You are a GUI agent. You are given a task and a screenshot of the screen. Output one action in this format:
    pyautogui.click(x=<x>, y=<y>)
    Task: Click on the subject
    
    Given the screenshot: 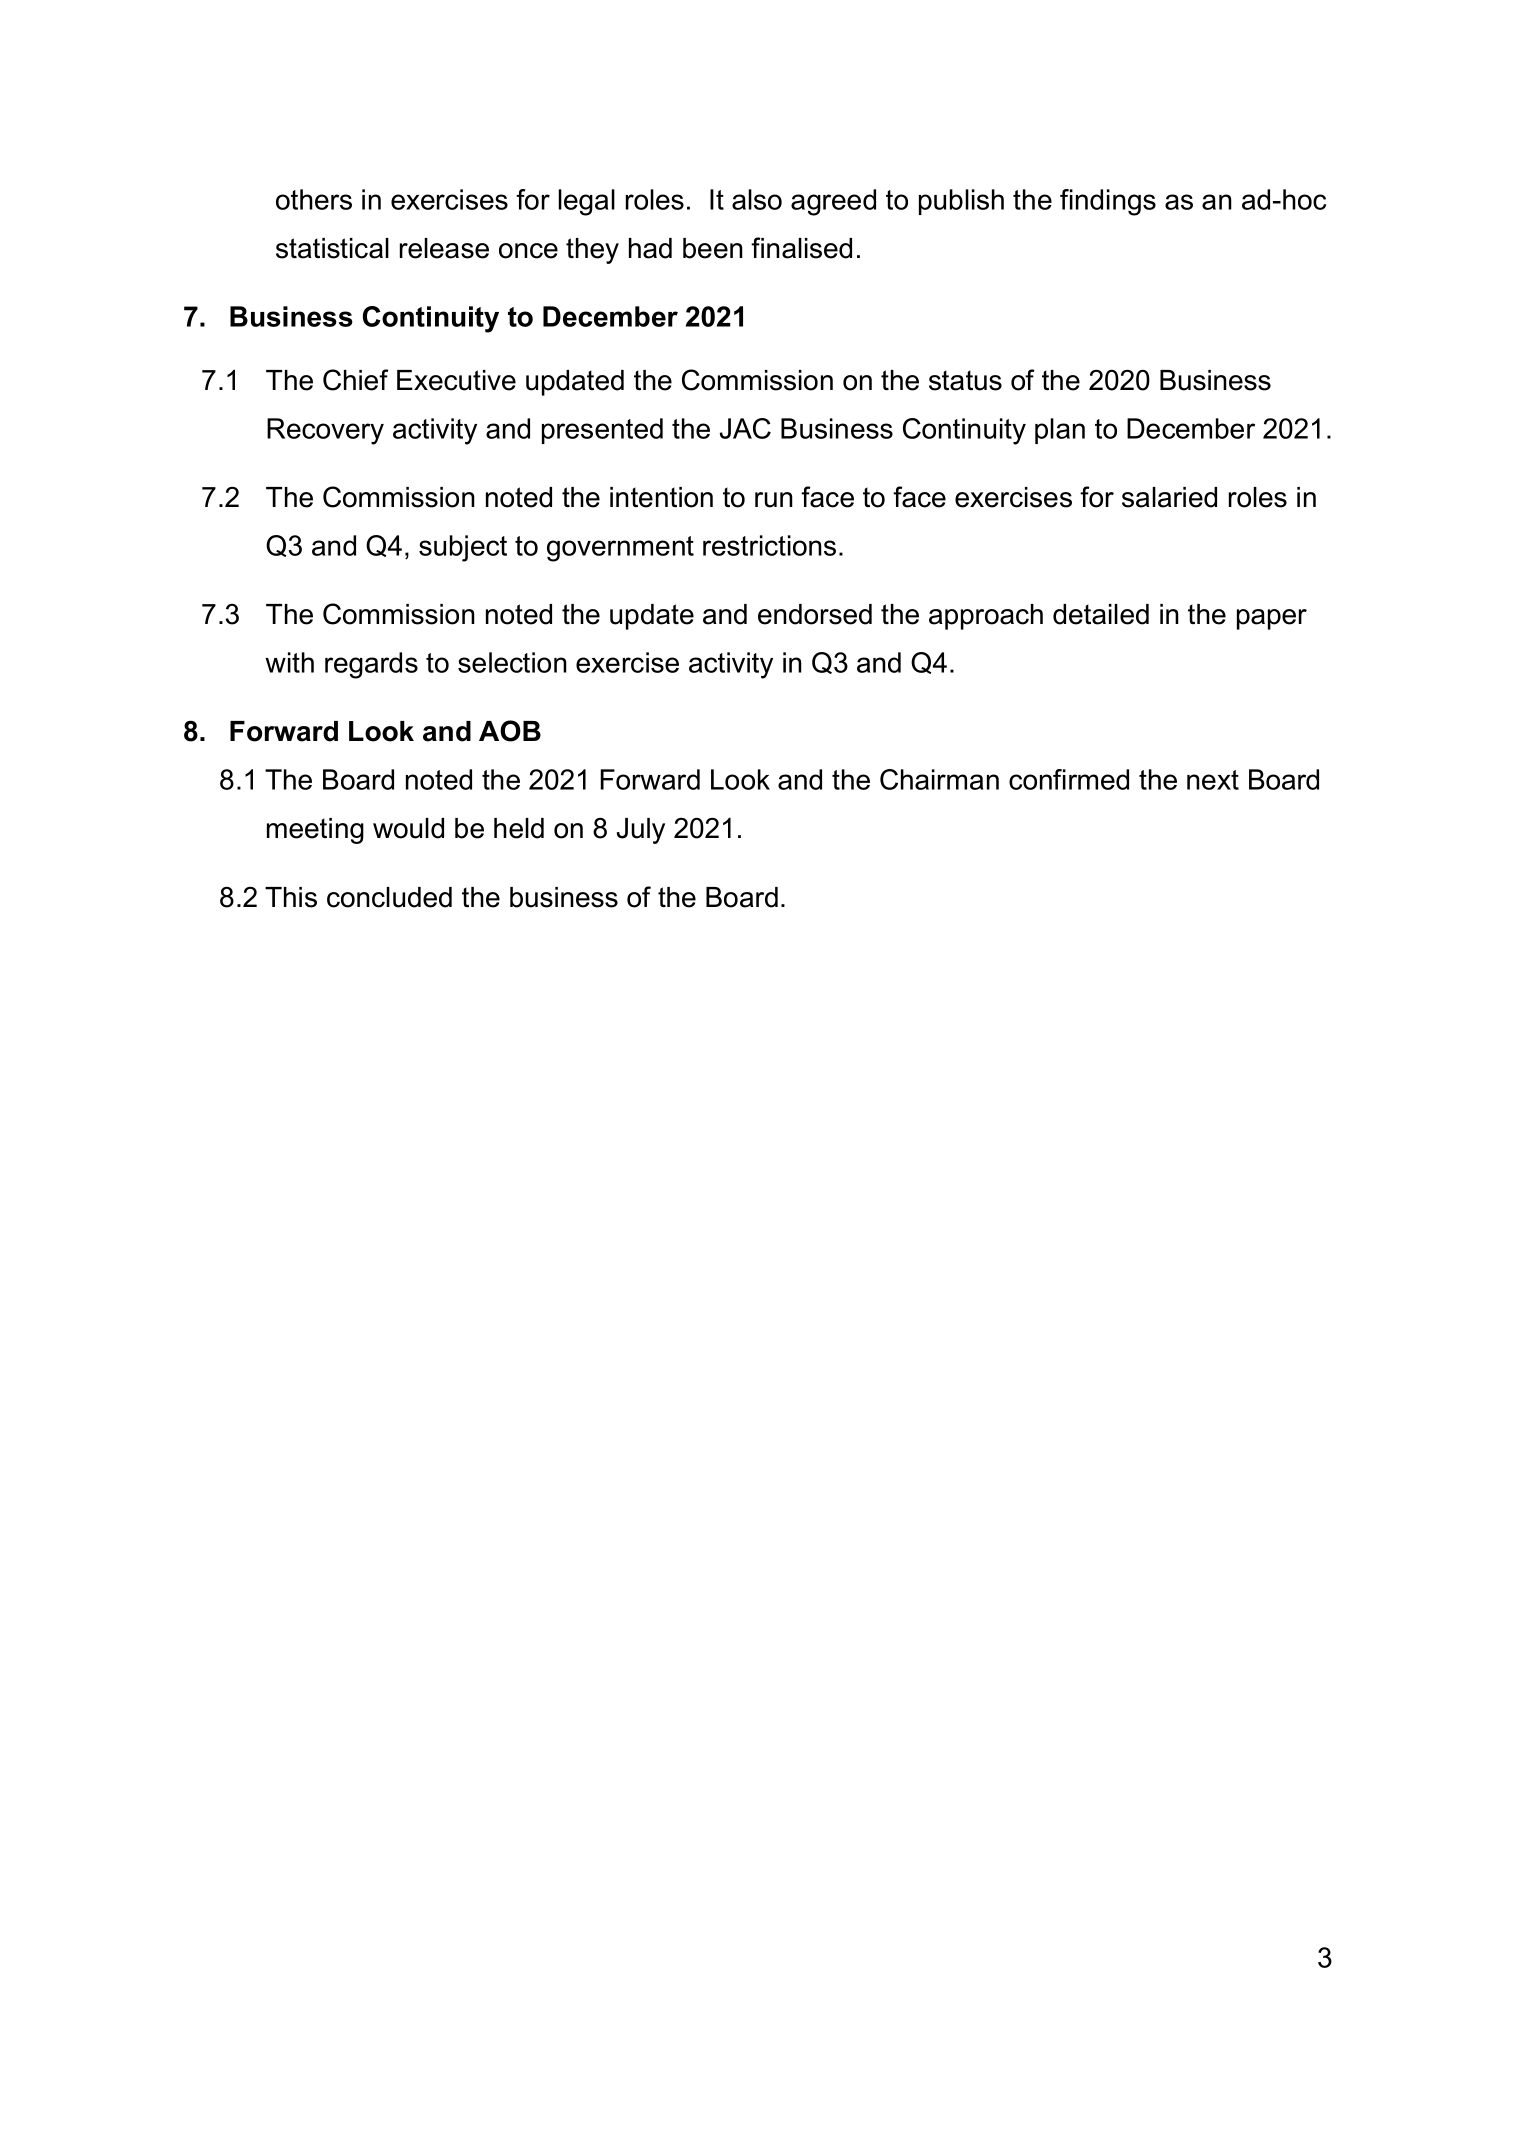 What is the action you would take?
    pyautogui.click(x=463, y=548)
